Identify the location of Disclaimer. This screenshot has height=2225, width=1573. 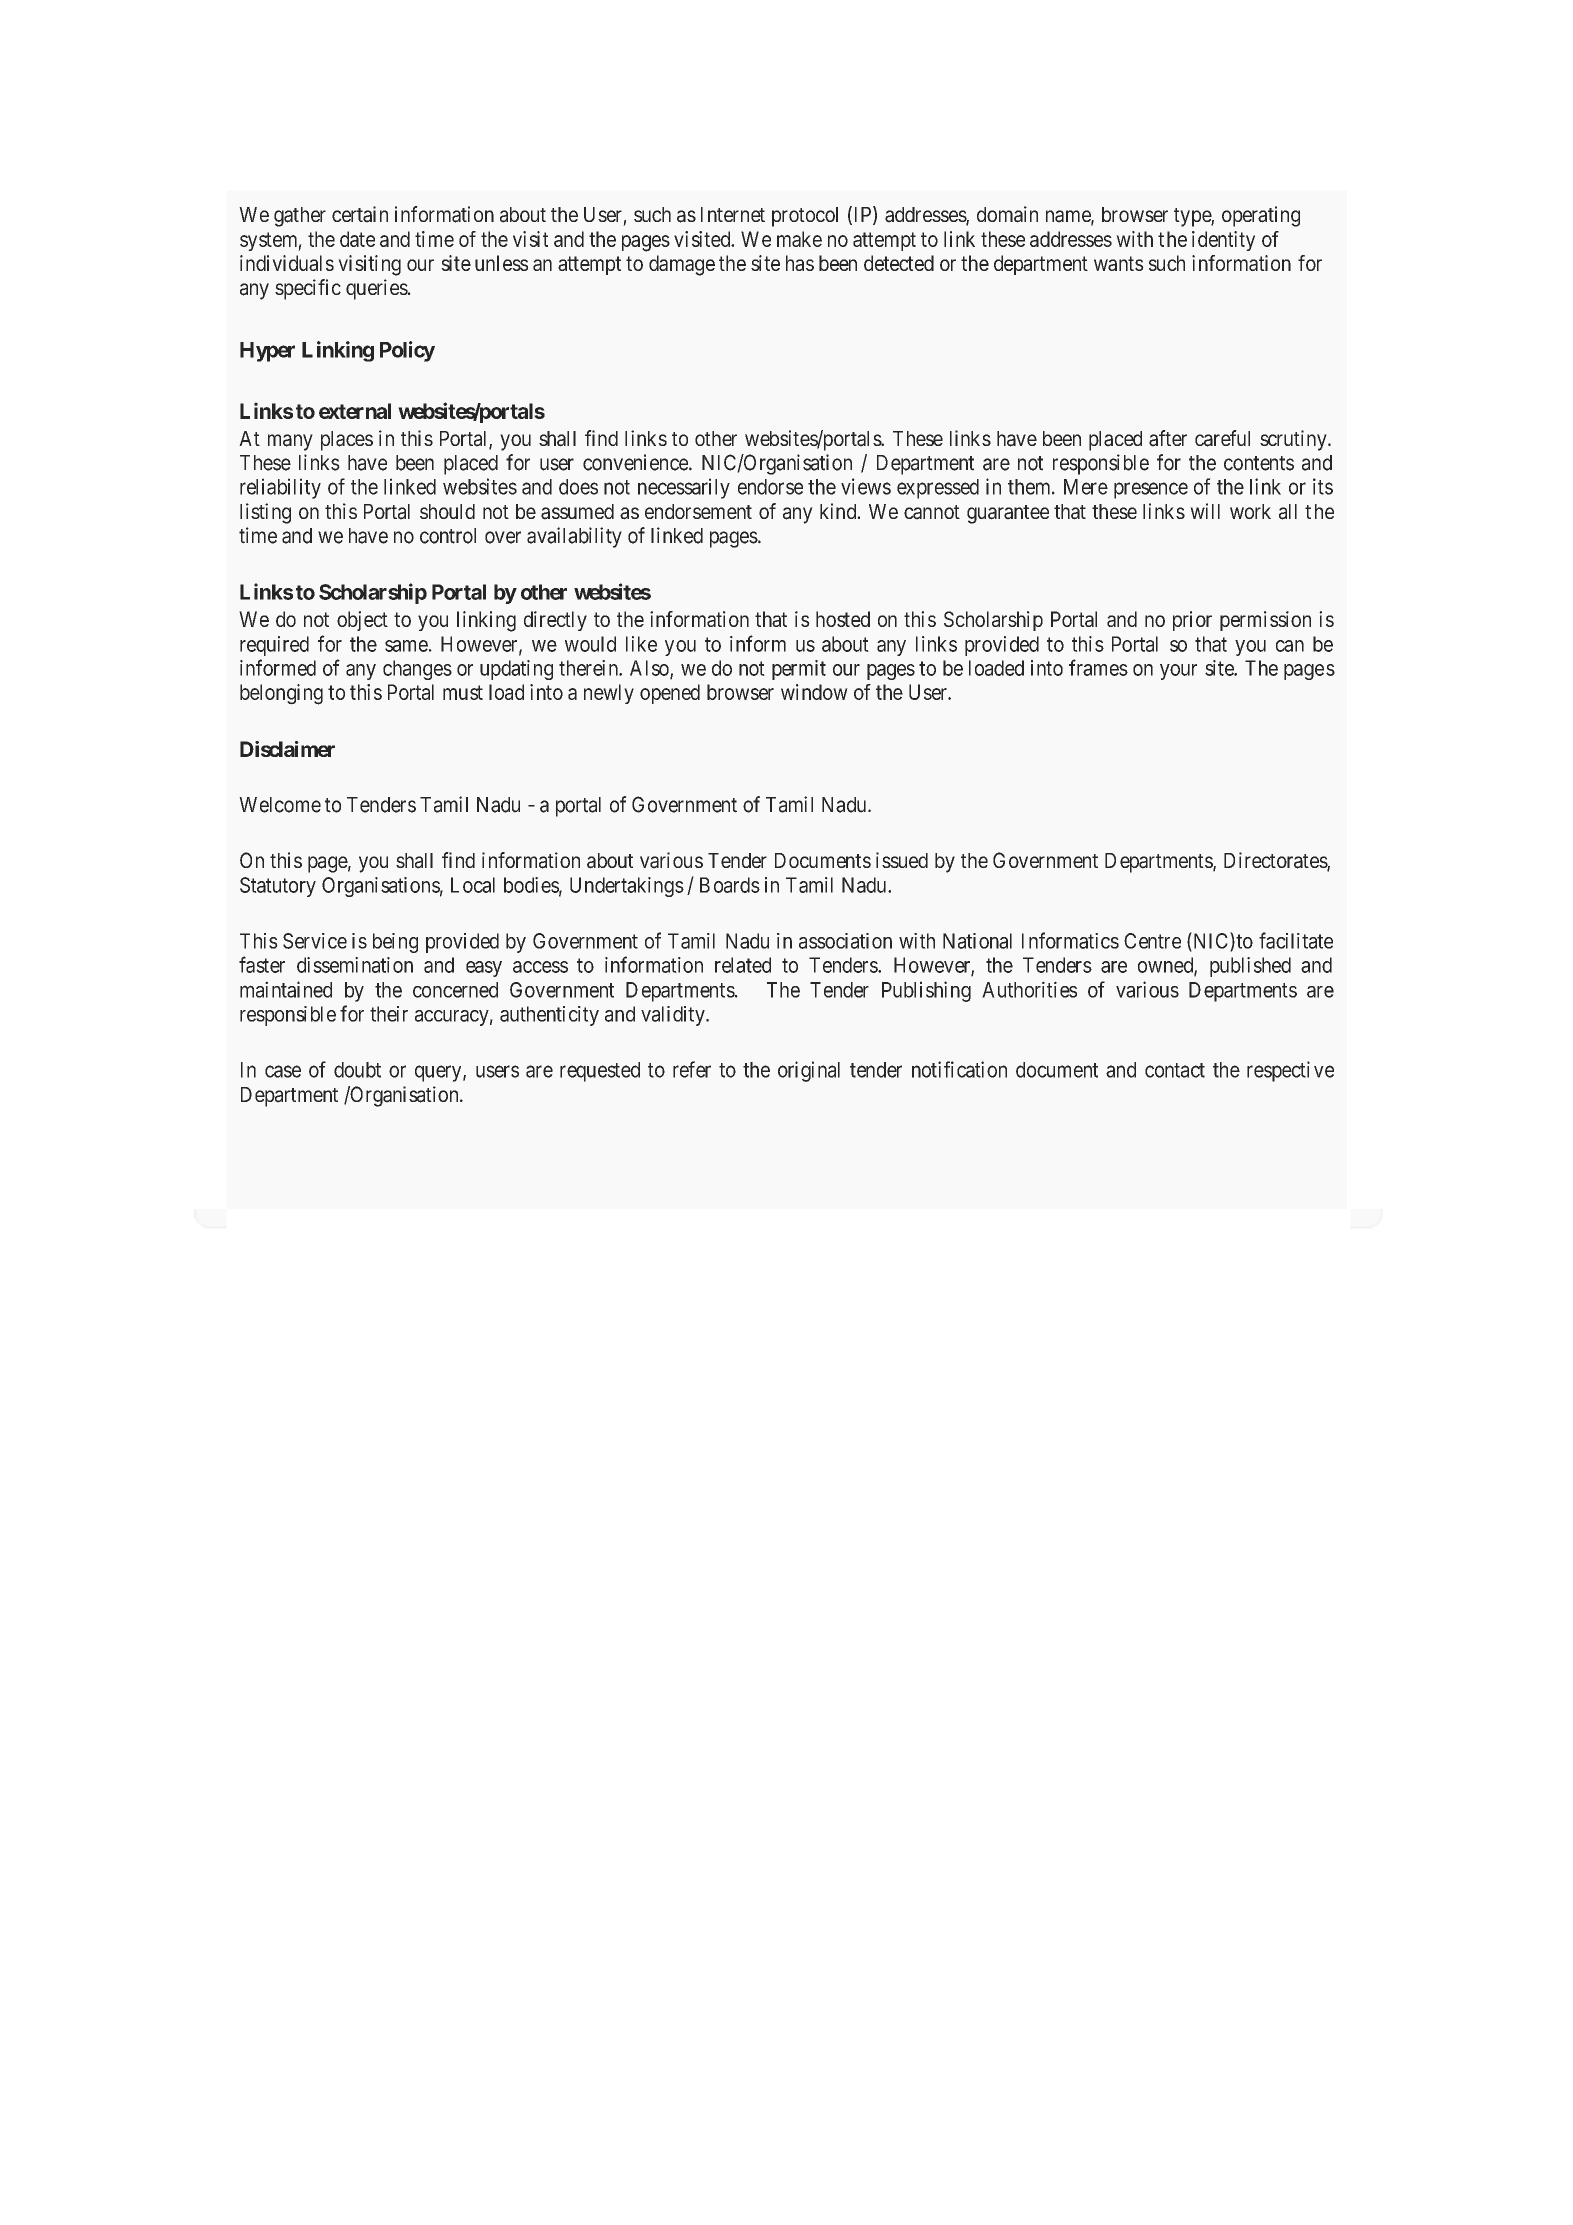
(287, 749).
